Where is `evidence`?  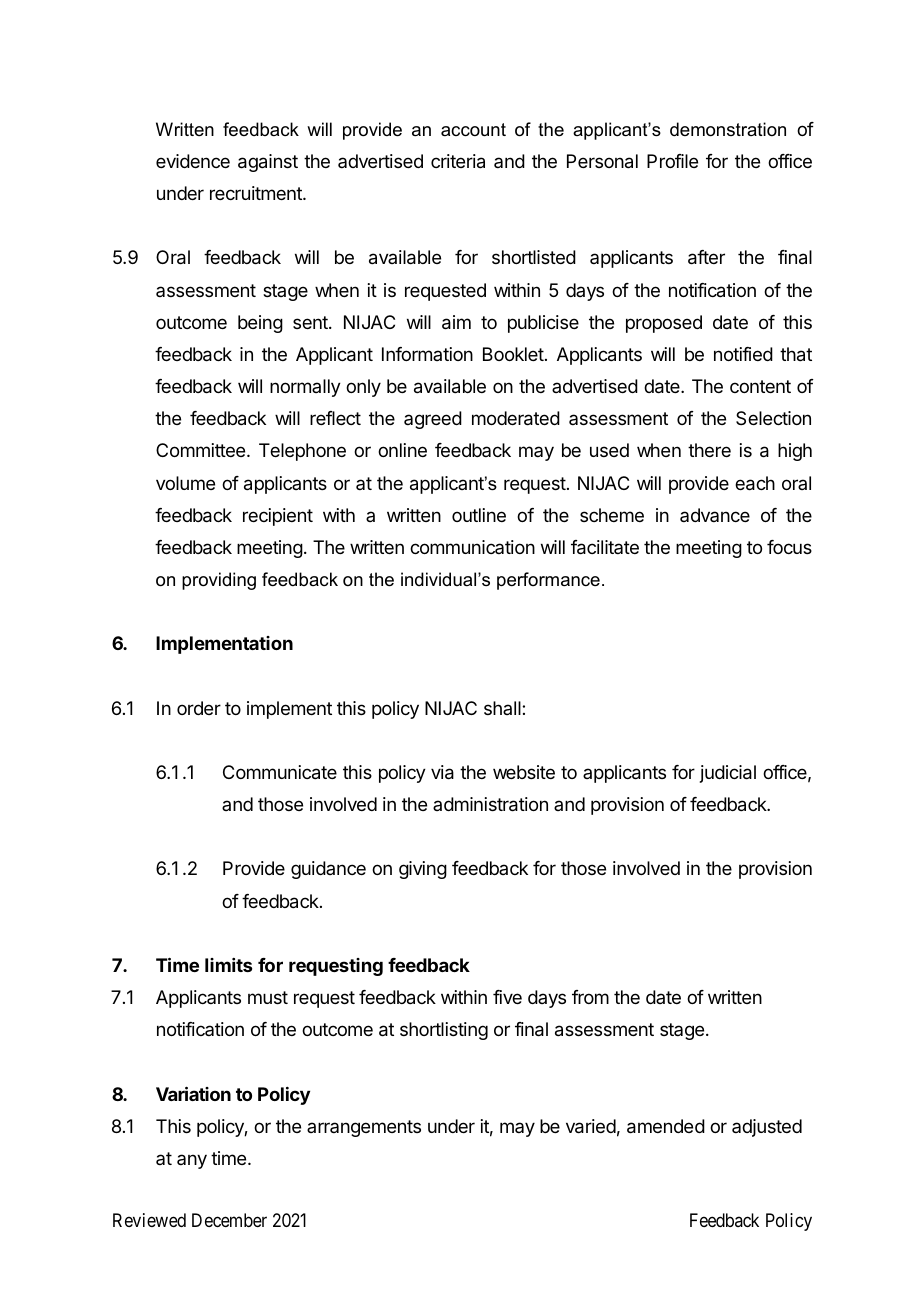 evidence is located at coordinates (193, 161).
